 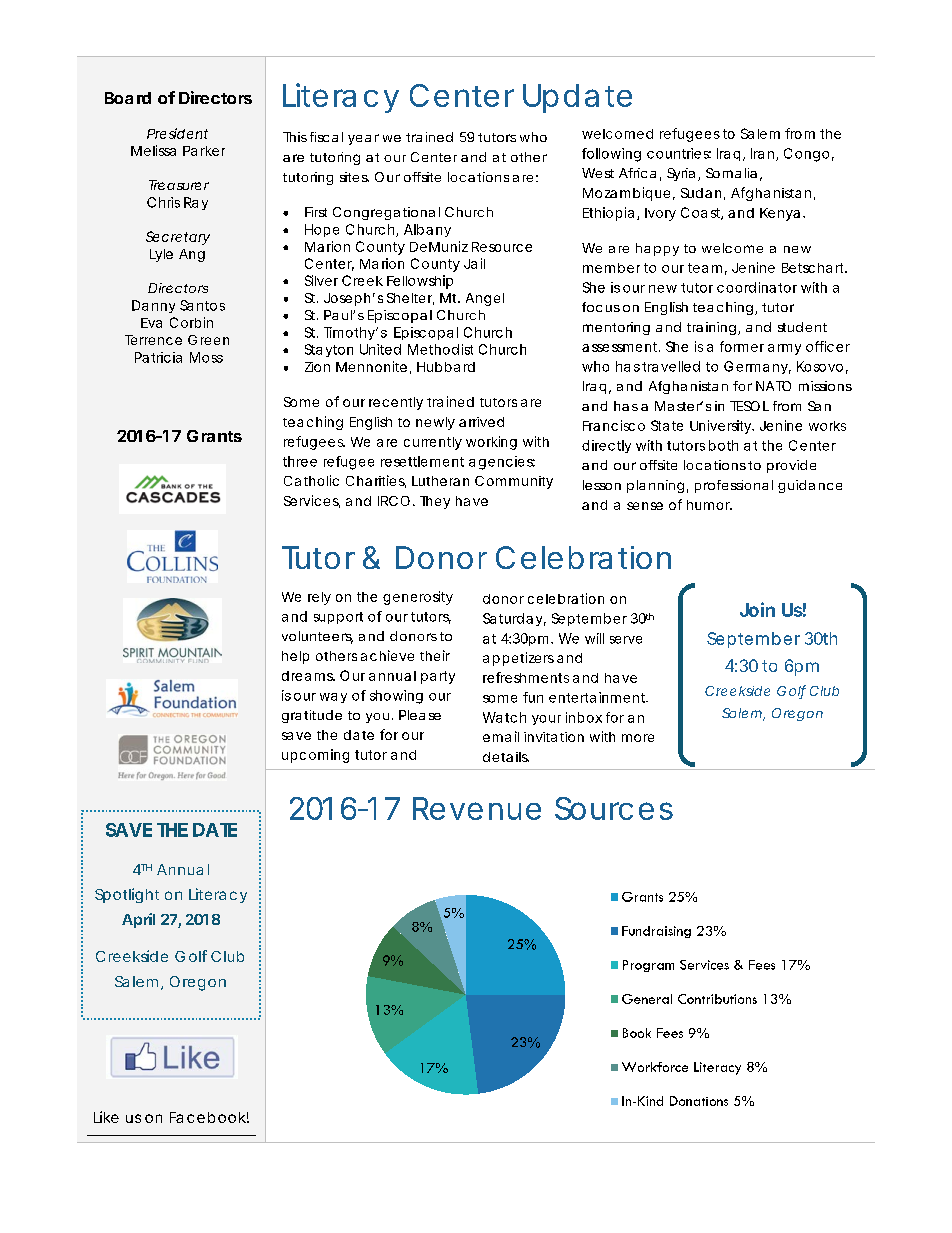 What do you see at coordinates (764, 154) in the image?
I see `Iran` at bounding box center [764, 154].
